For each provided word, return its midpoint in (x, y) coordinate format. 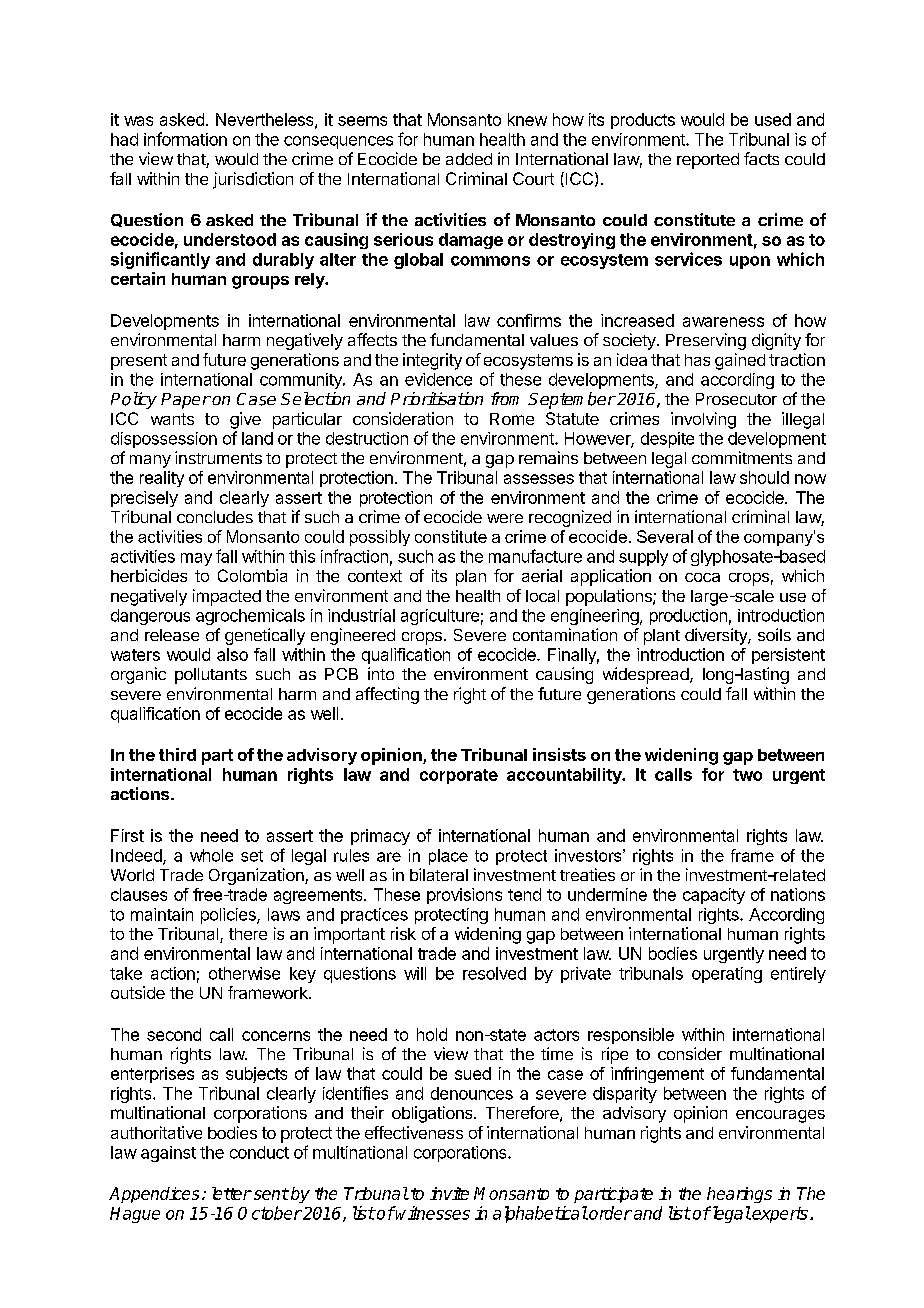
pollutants (211, 676)
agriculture (440, 617)
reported (708, 161)
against (168, 1154)
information (185, 139)
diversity (717, 636)
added (469, 159)
